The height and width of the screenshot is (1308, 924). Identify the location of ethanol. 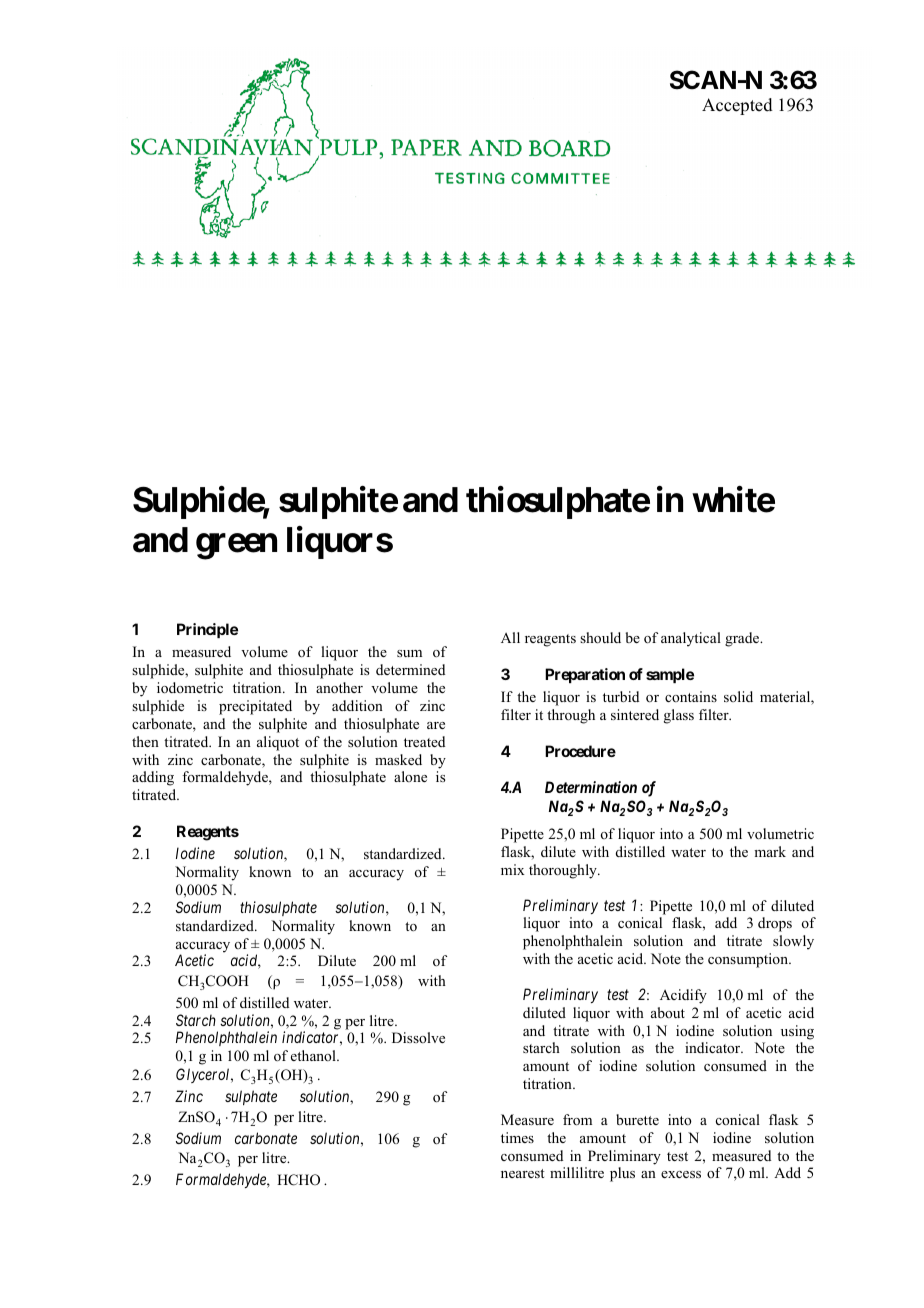
(314, 1055).
